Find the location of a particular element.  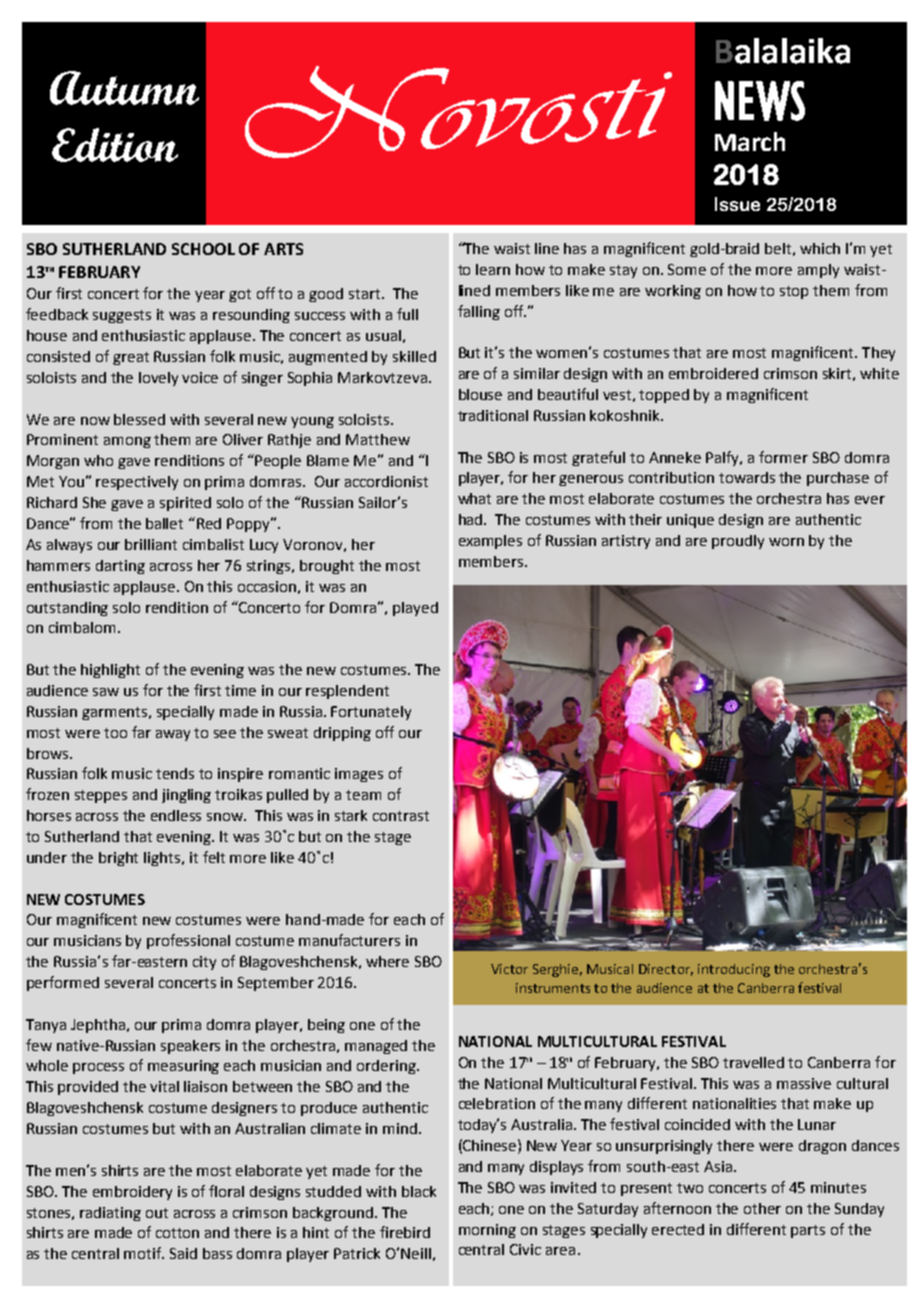

embroidered is located at coordinates (713, 373).
